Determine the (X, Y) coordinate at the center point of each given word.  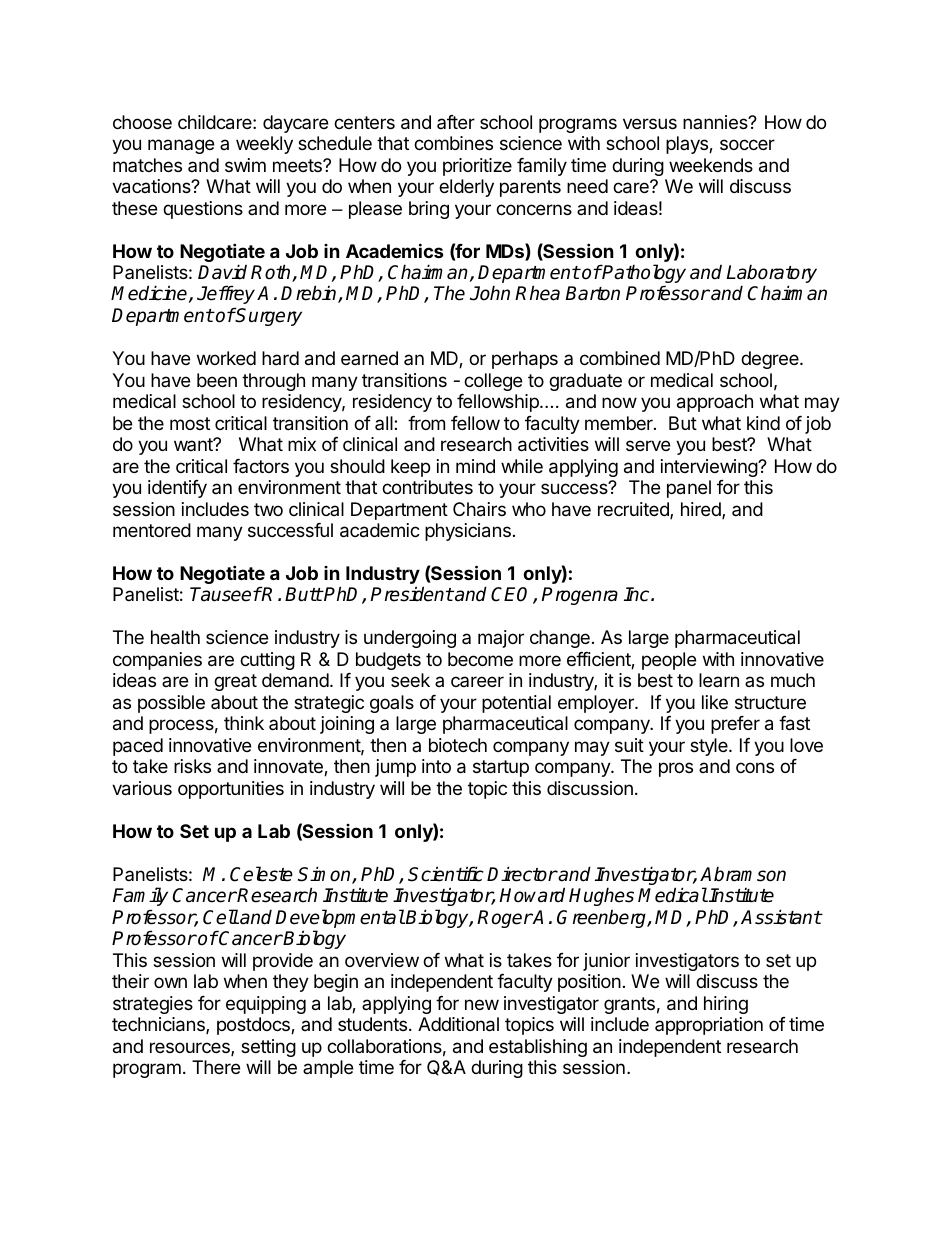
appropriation (709, 1026)
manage (181, 146)
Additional (458, 1024)
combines (453, 143)
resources (191, 1049)
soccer (747, 144)
